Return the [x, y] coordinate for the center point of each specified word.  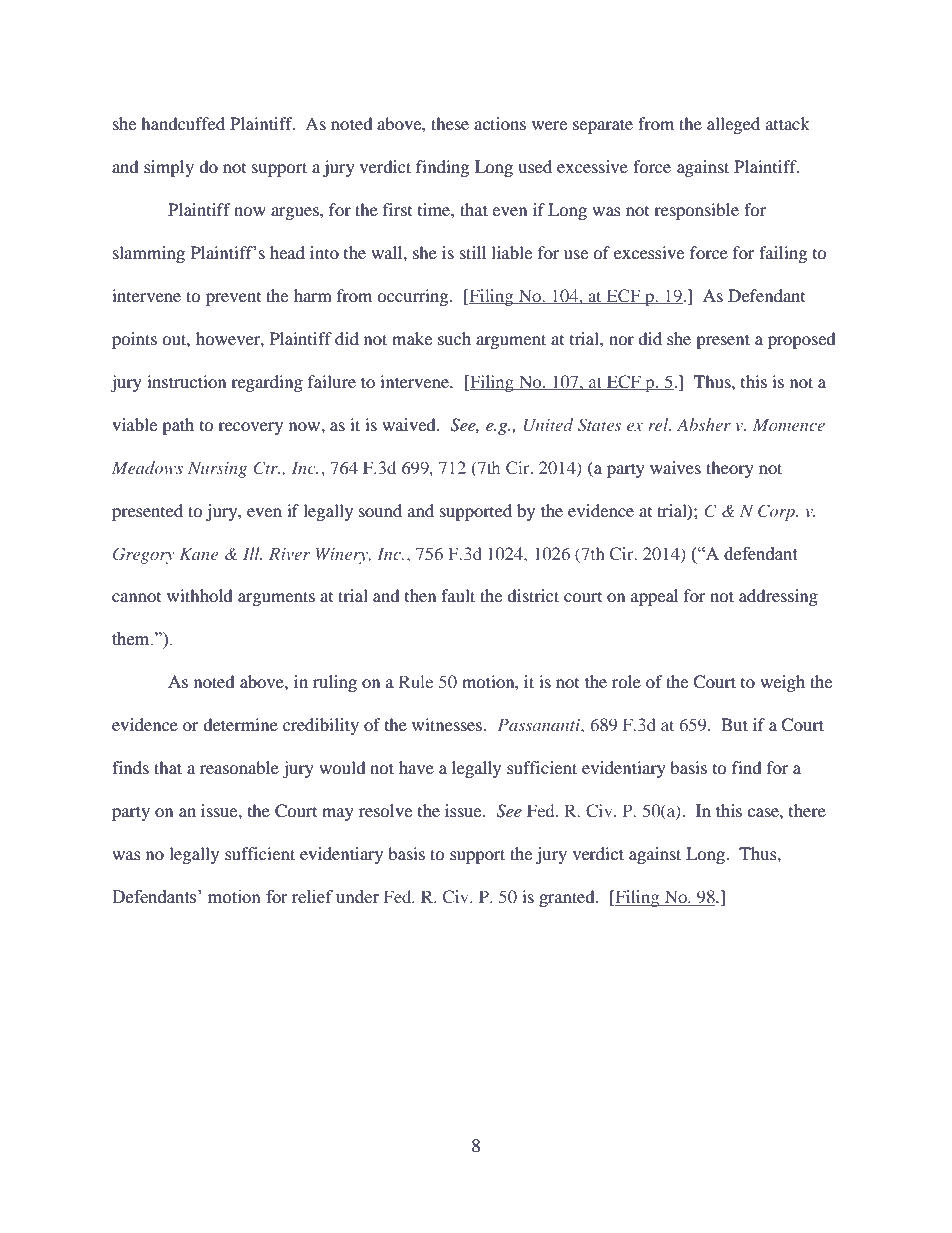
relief [312, 897]
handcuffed [183, 123]
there [807, 810]
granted [568, 898]
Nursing [217, 470]
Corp [777, 512]
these [450, 123]
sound [380, 510]
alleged [733, 125]
